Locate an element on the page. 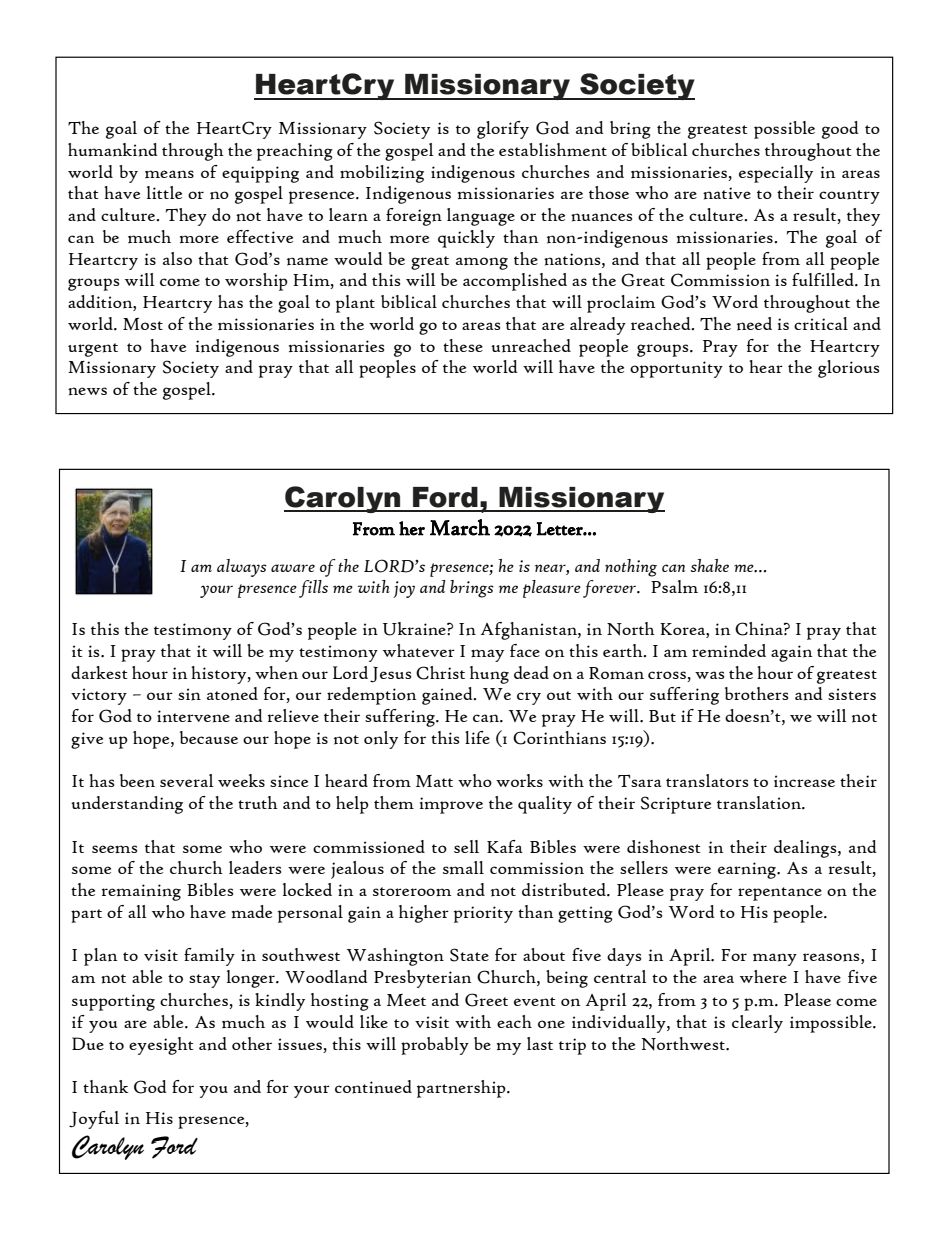 The image size is (952, 1233). glorify is located at coordinates (503, 130).
